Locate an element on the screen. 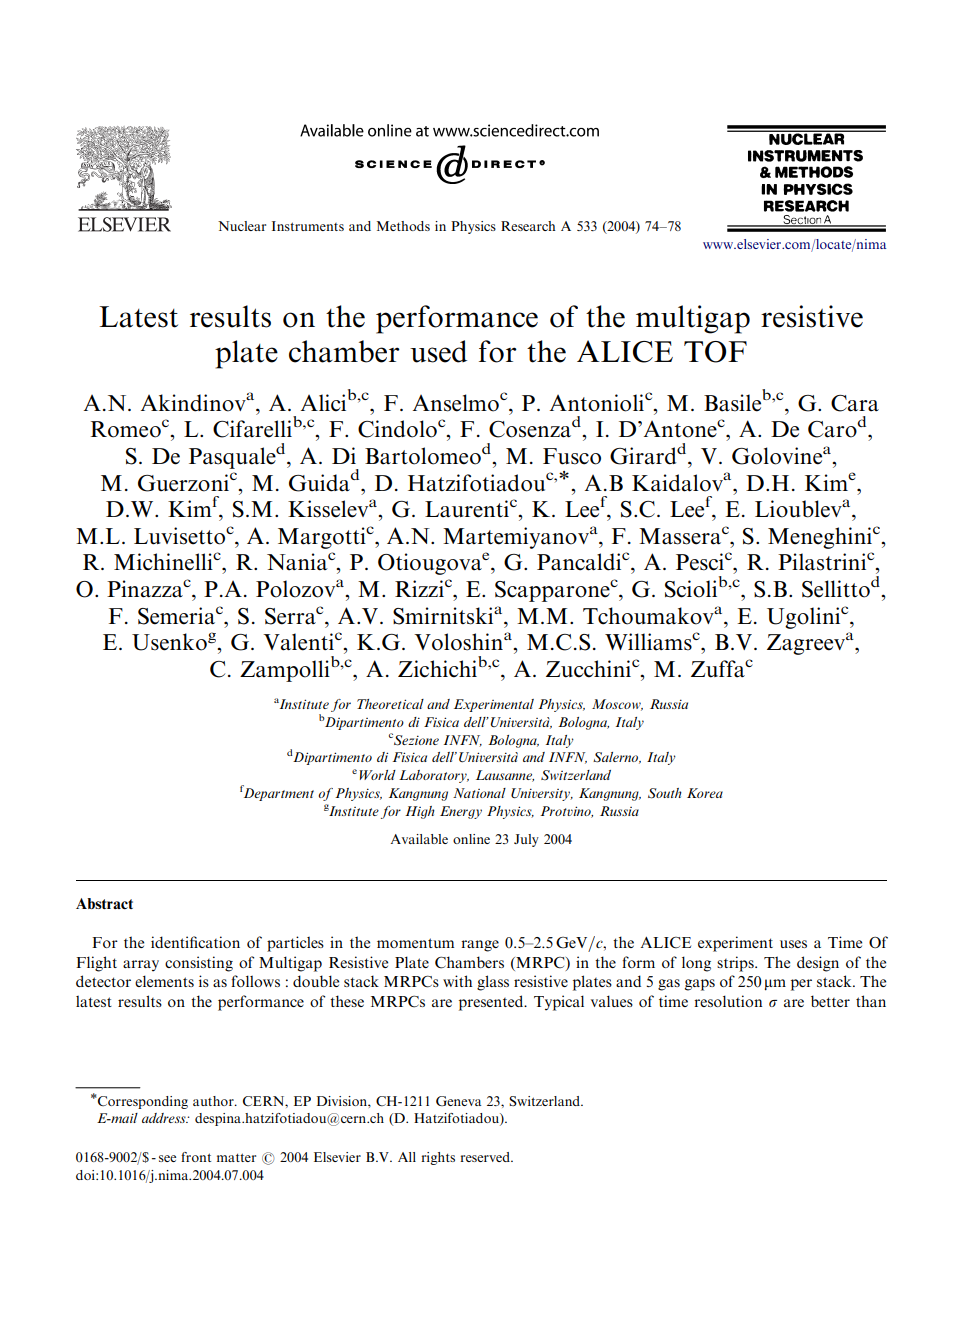 Image resolution: width=971 pixels, height=1324 pixels. Moscow is located at coordinates (617, 705).
